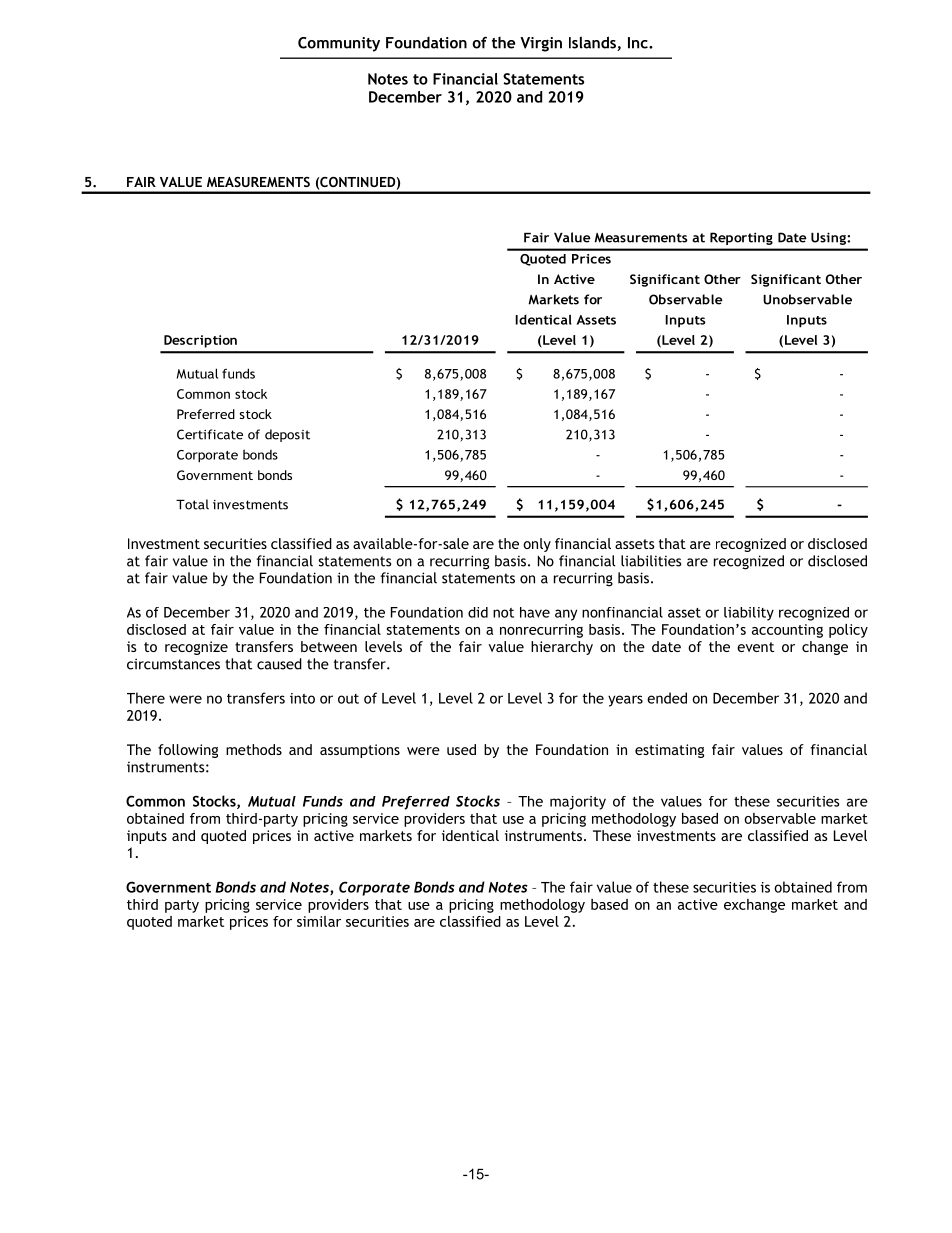 This page has width=952, height=1233. I want to click on Community, so click(339, 44).
